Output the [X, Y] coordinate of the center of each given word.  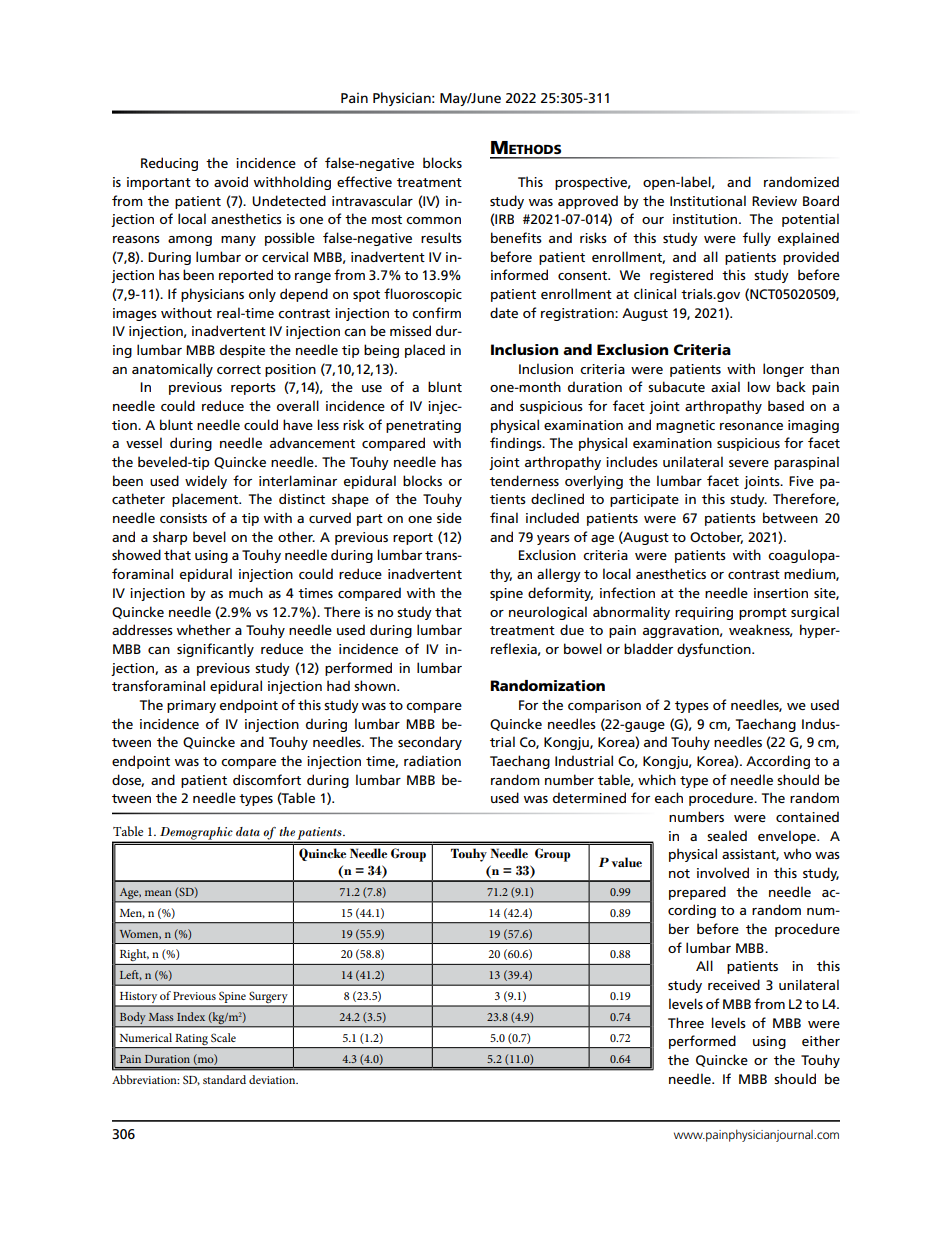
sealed [727, 835]
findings [517, 444]
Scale [223, 1037]
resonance [751, 426]
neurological [548, 613]
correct [239, 369]
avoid [231, 181]
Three [686, 1022]
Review [774, 201]
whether [204, 629]
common [433, 220]
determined [589, 797]
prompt [763, 614]
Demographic [196, 834]
